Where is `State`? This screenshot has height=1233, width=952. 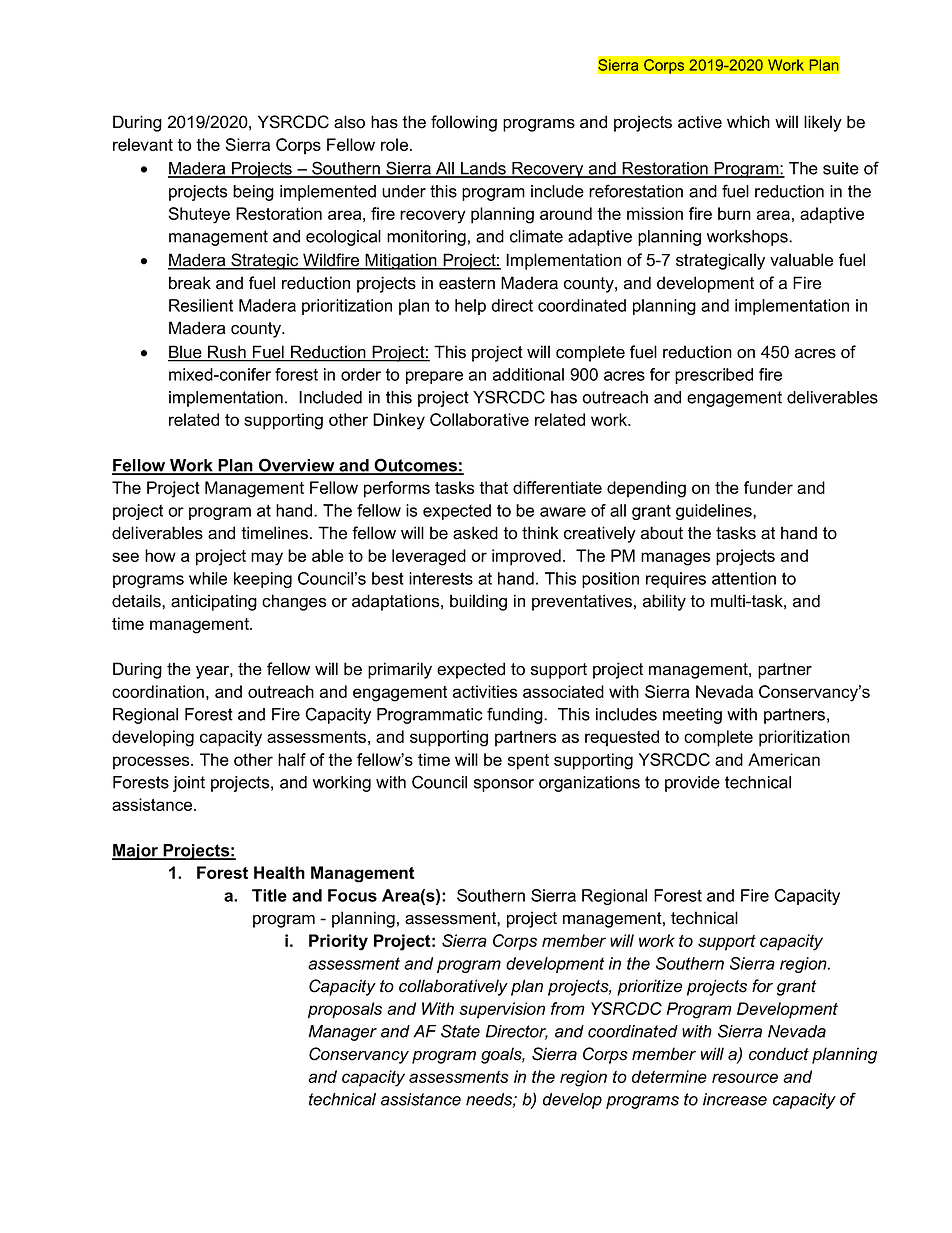
State is located at coordinates (460, 1031).
